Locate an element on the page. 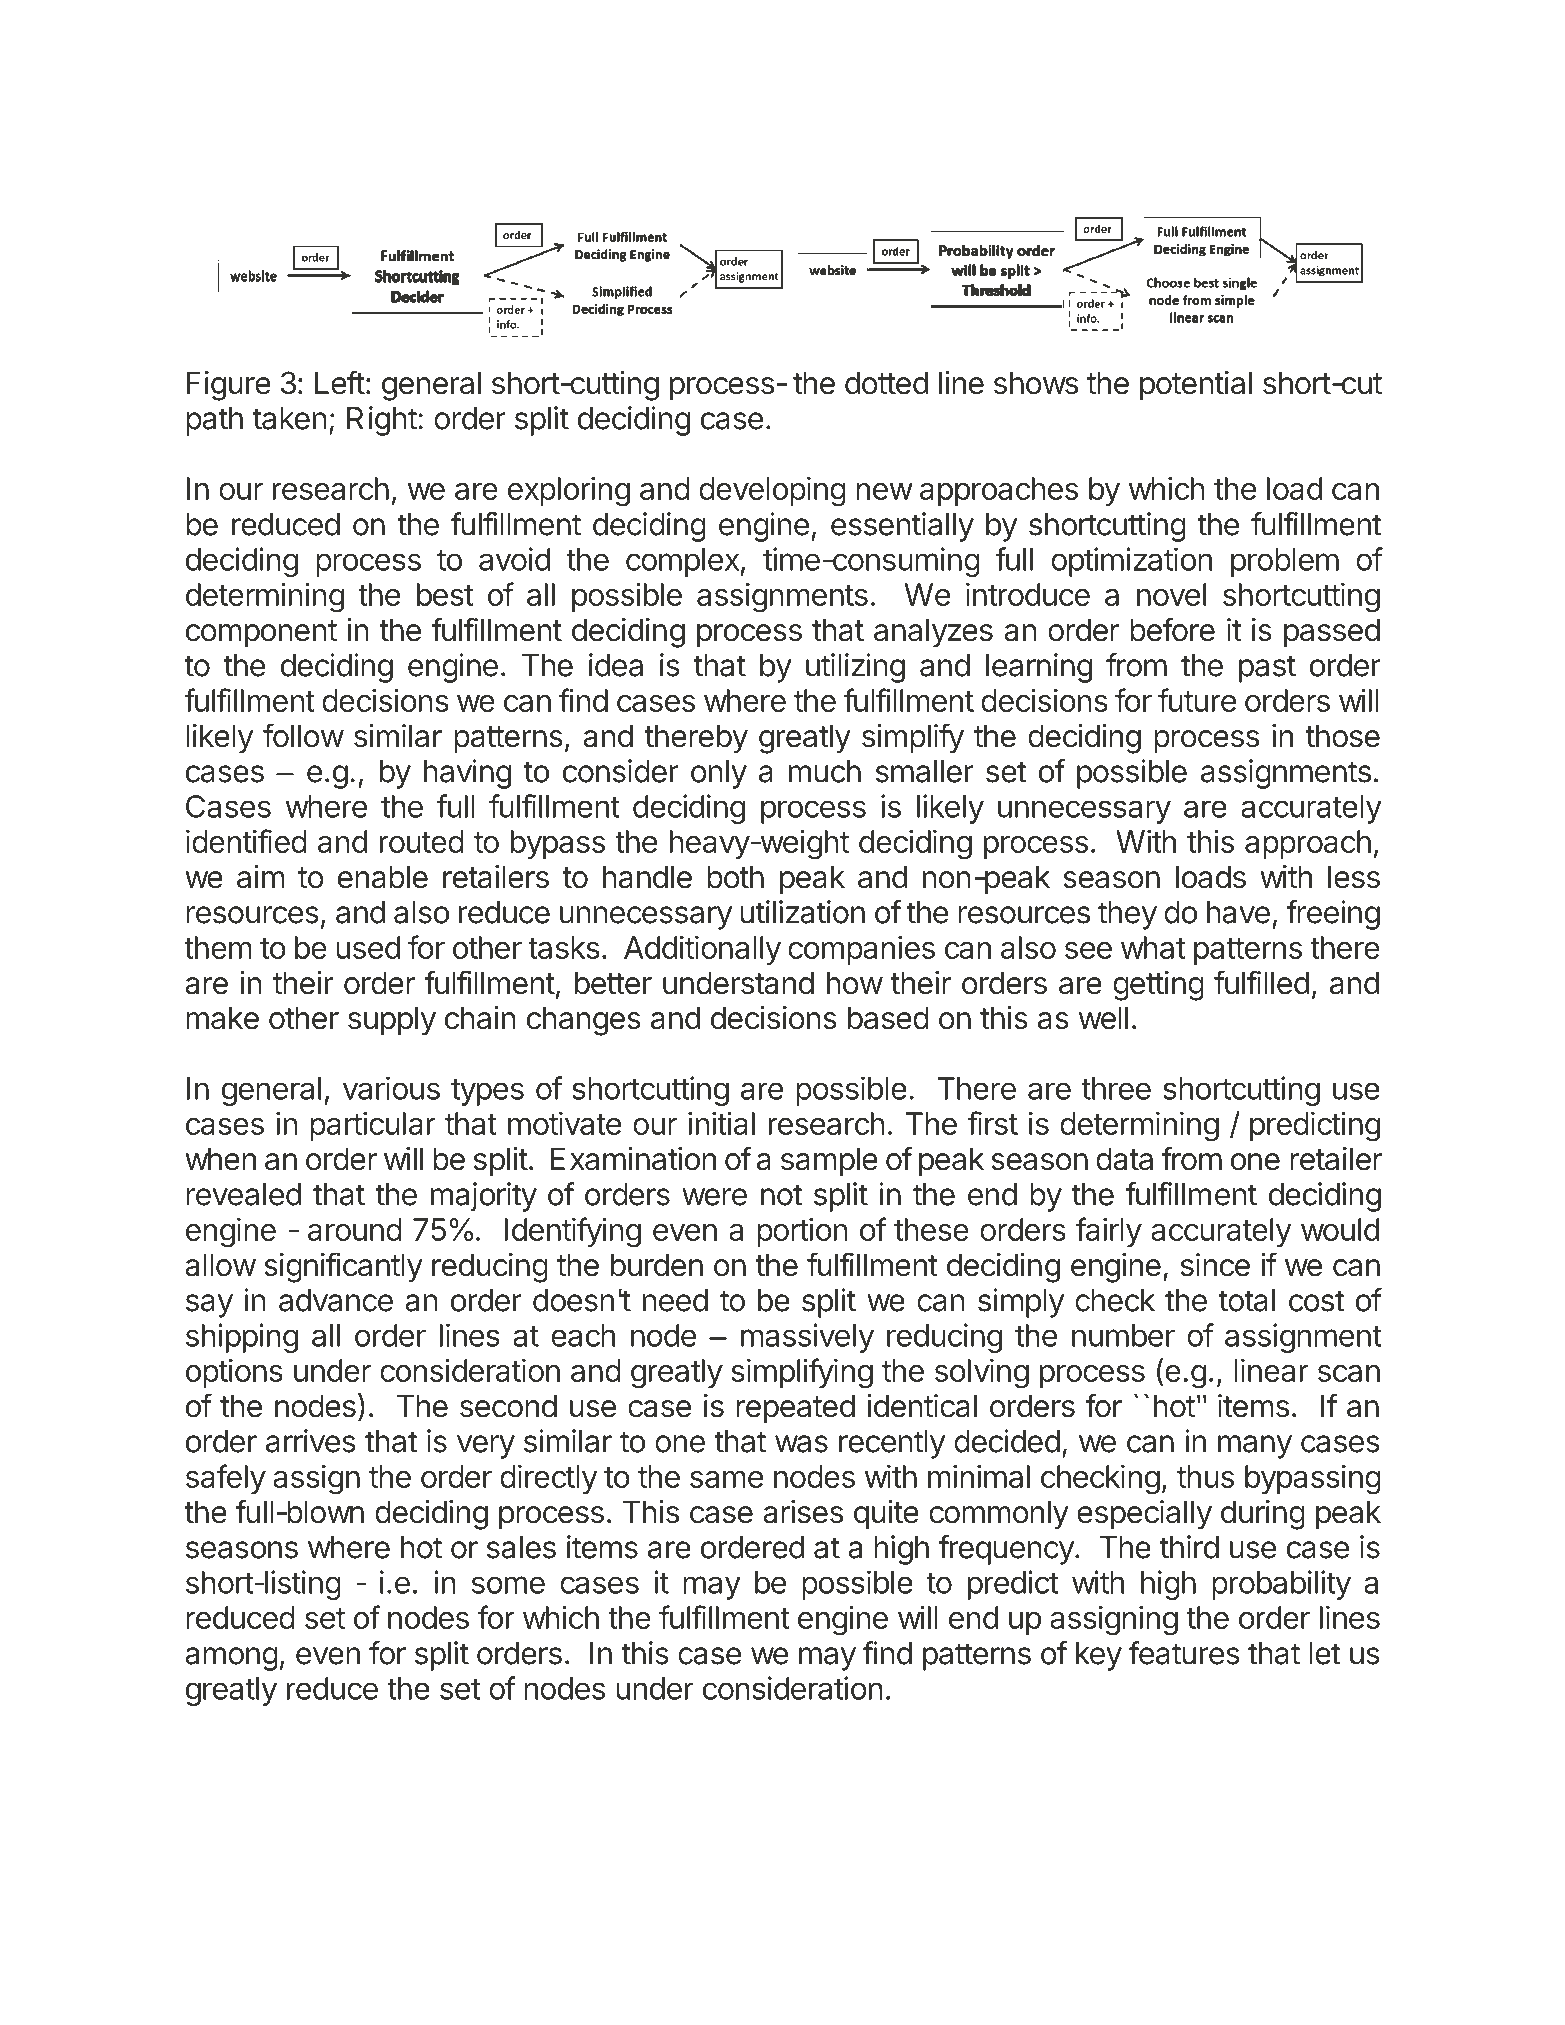 This image has width=1565, height=2025. among is located at coordinates (231, 1659).
